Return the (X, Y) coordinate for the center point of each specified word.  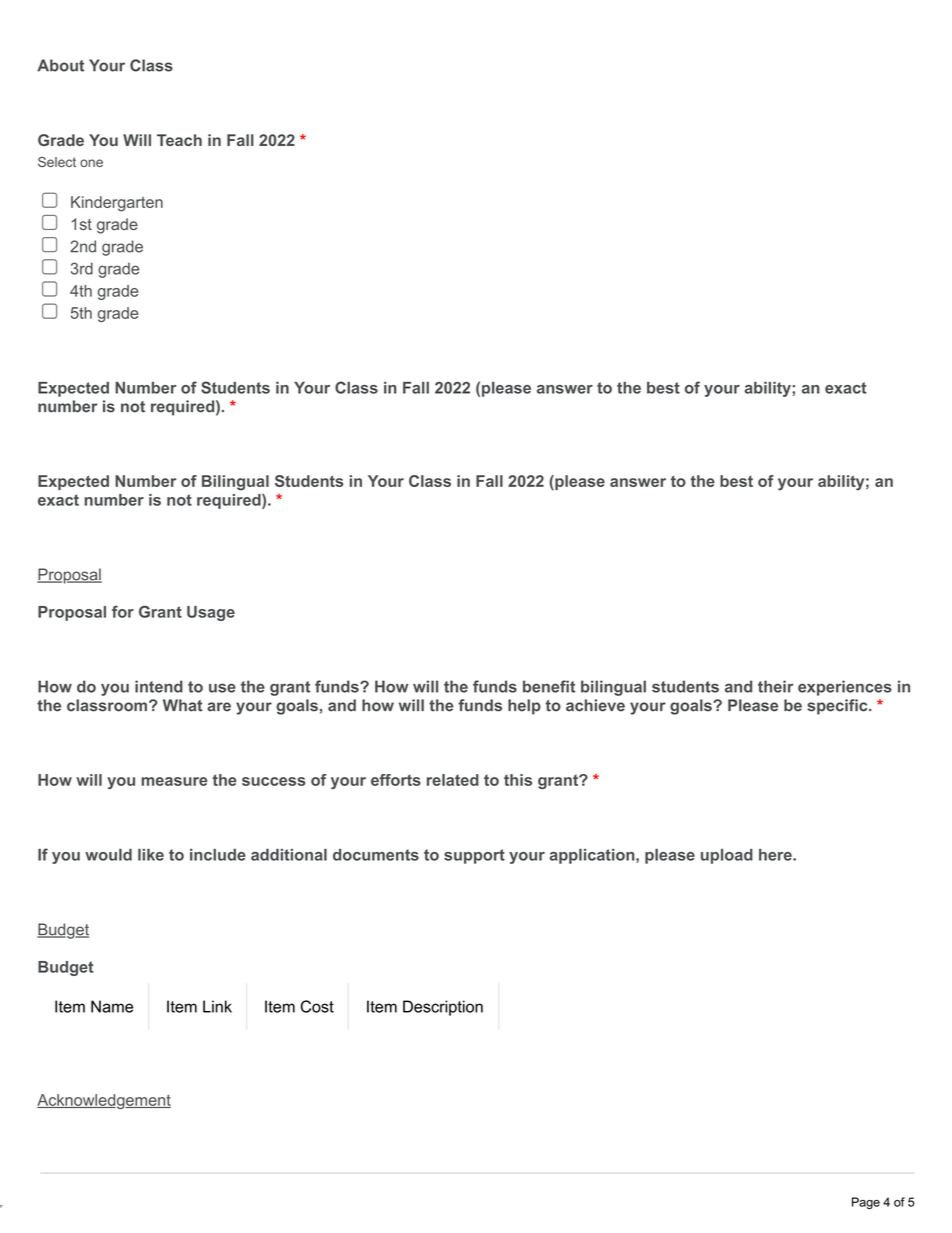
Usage (211, 613)
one (91, 163)
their (776, 686)
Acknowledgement (104, 1101)
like (151, 855)
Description (443, 1008)
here (775, 855)
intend (159, 686)
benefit (549, 686)
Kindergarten (117, 204)
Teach (179, 140)
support (474, 856)
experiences (845, 688)
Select (57, 162)
